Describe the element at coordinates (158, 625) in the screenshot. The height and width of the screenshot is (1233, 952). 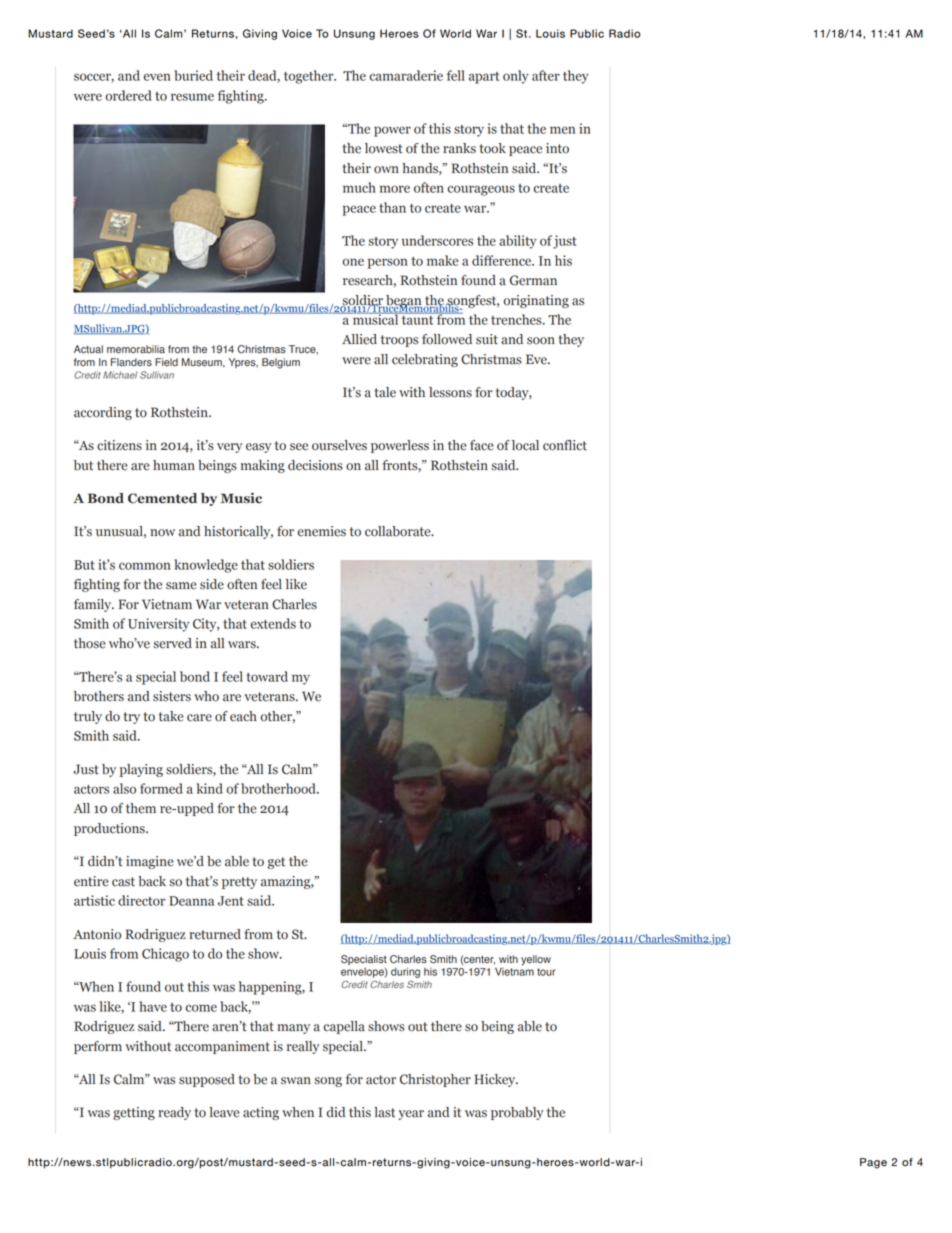
I see `University` at that location.
